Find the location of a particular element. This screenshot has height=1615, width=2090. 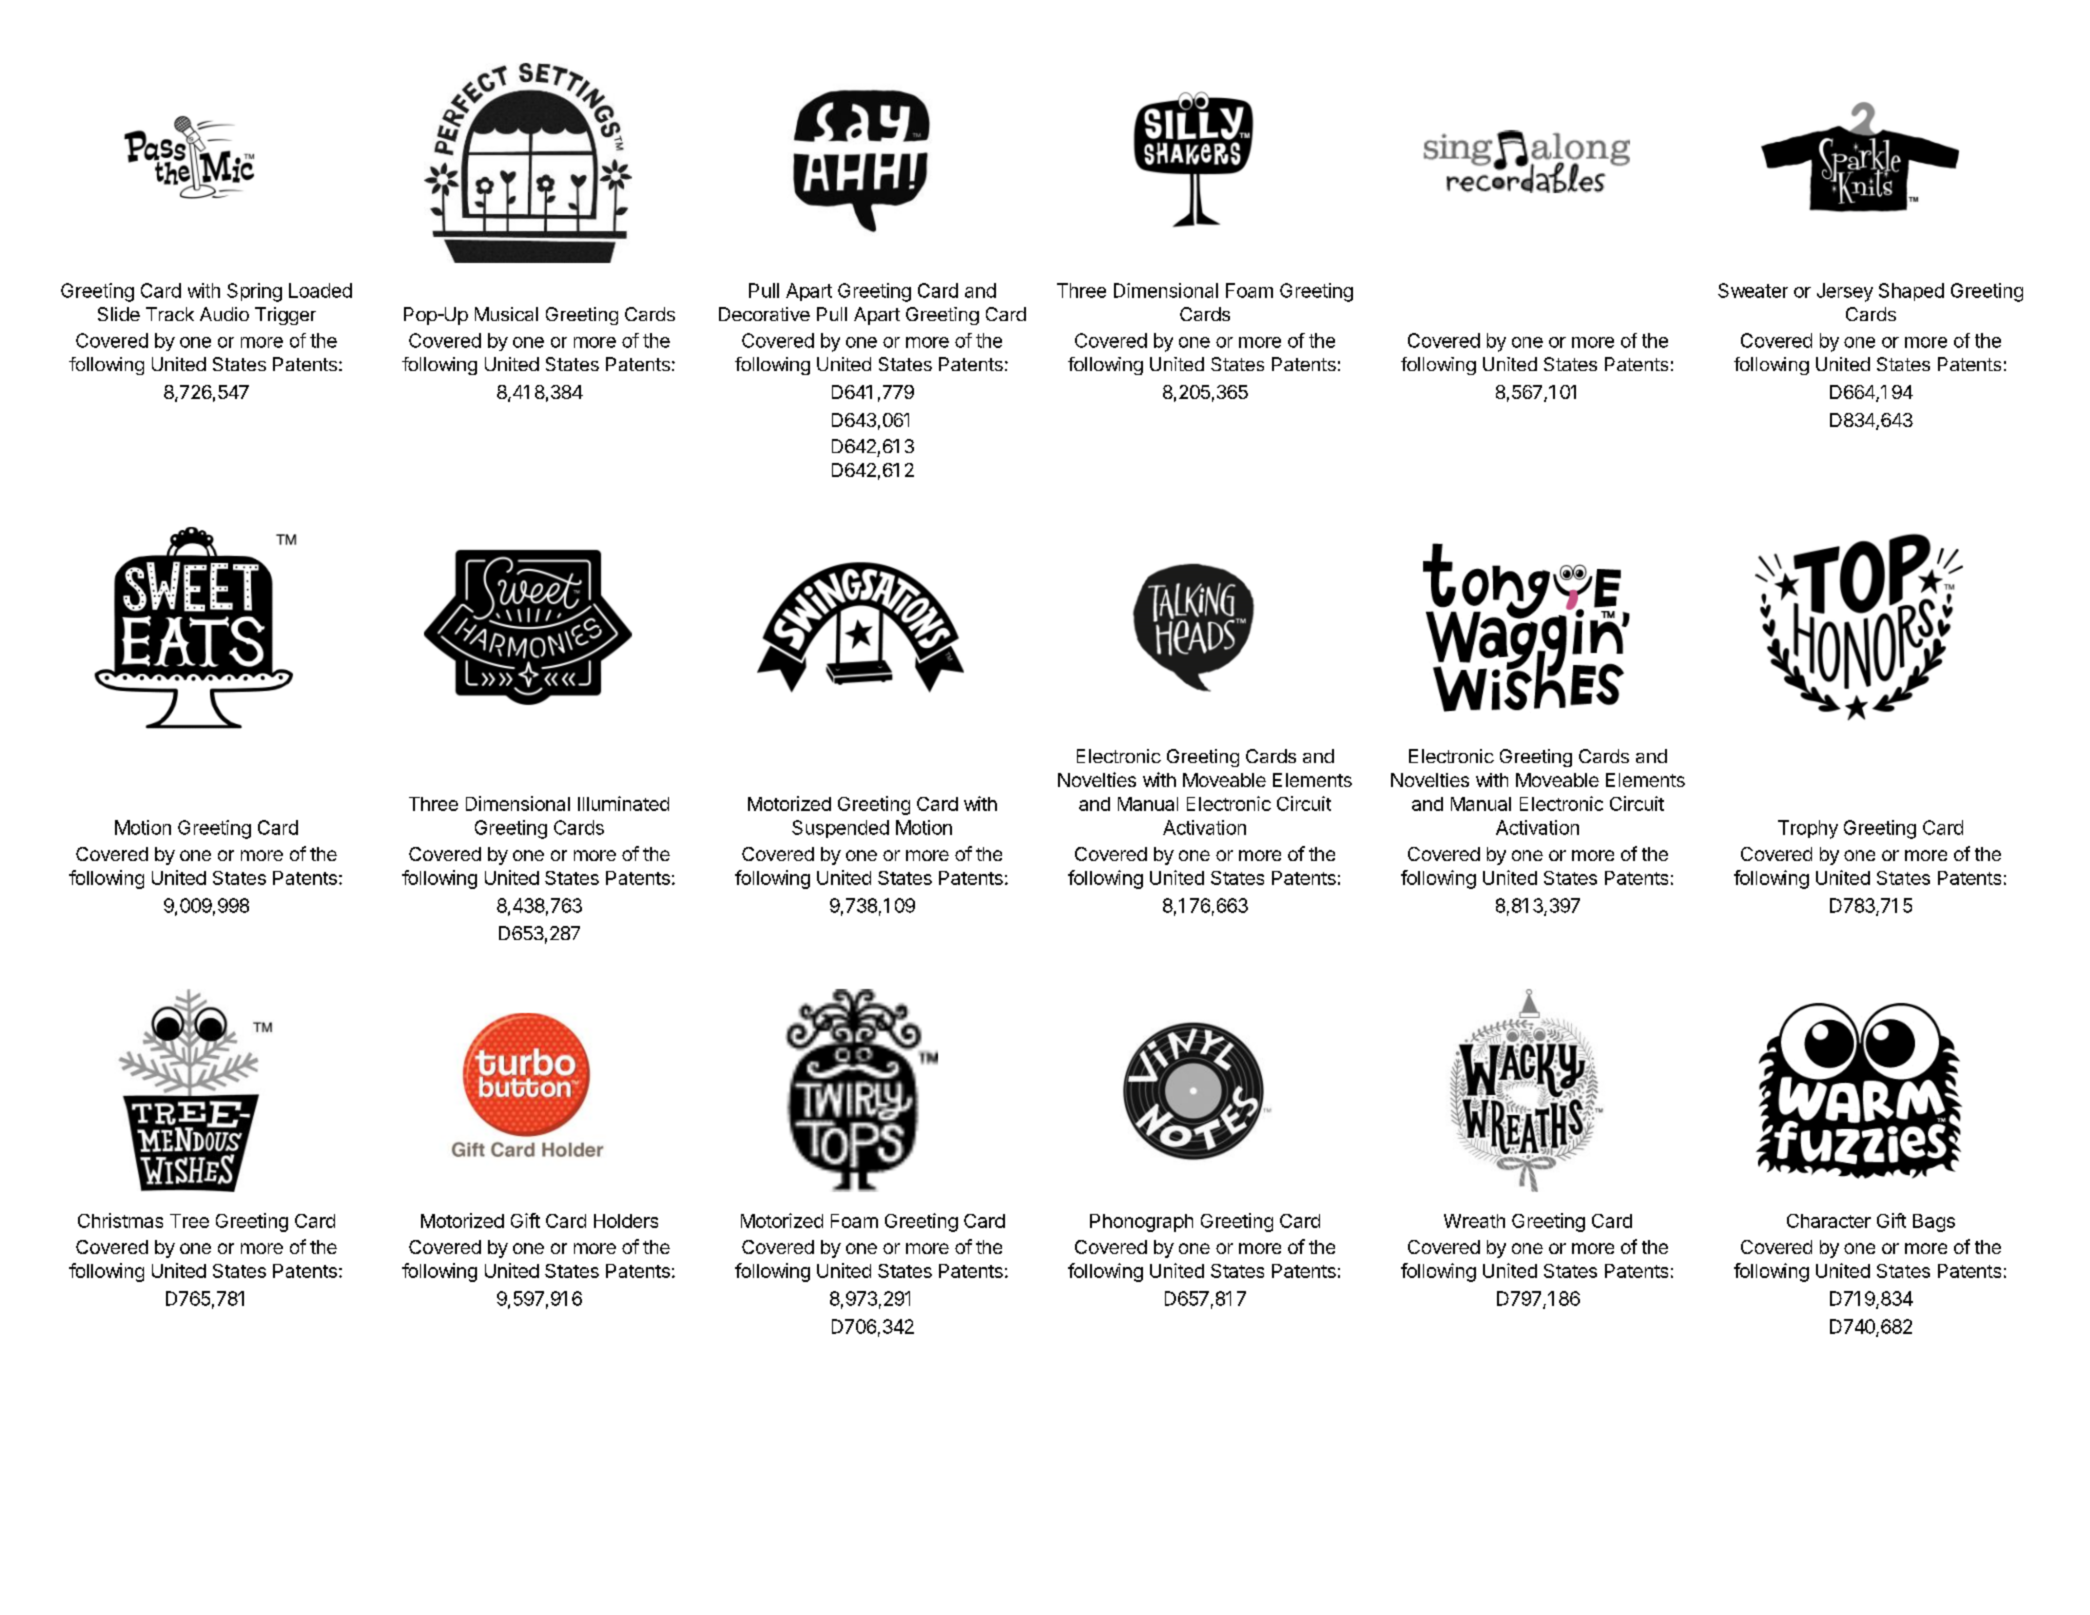

Trophy is located at coordinates (1808, 829).
